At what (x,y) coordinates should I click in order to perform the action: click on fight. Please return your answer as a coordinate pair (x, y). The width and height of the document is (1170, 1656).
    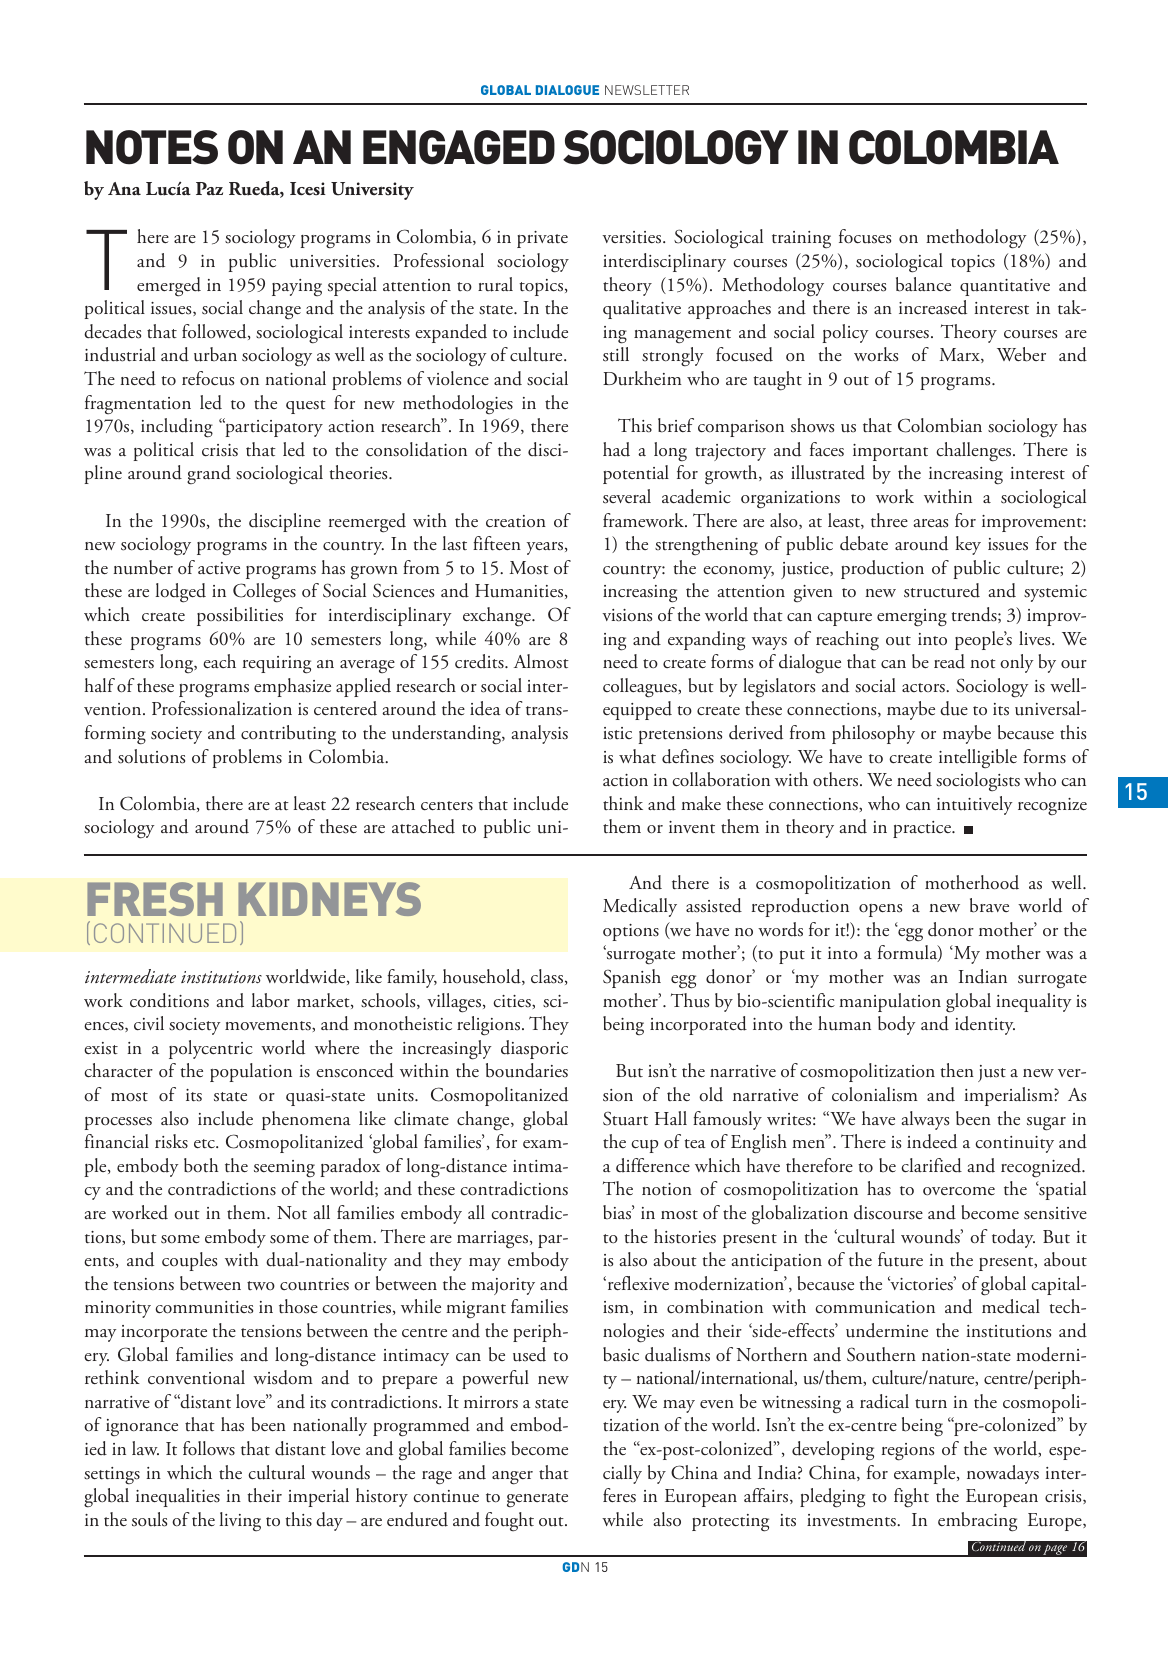
    Looking at the image, I should click on (911, 1498).
